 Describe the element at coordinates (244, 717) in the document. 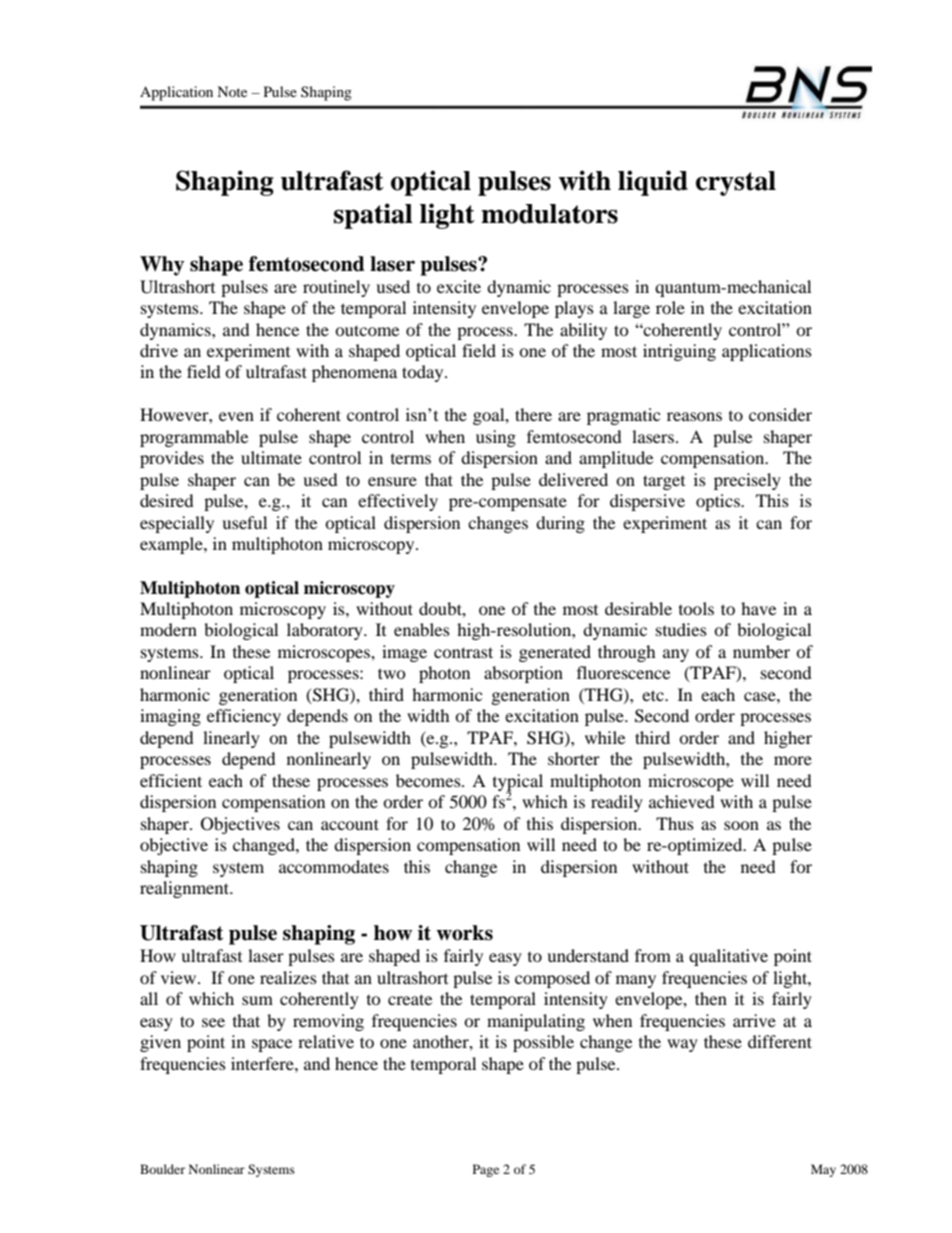

I see `efficiency` at that location.
